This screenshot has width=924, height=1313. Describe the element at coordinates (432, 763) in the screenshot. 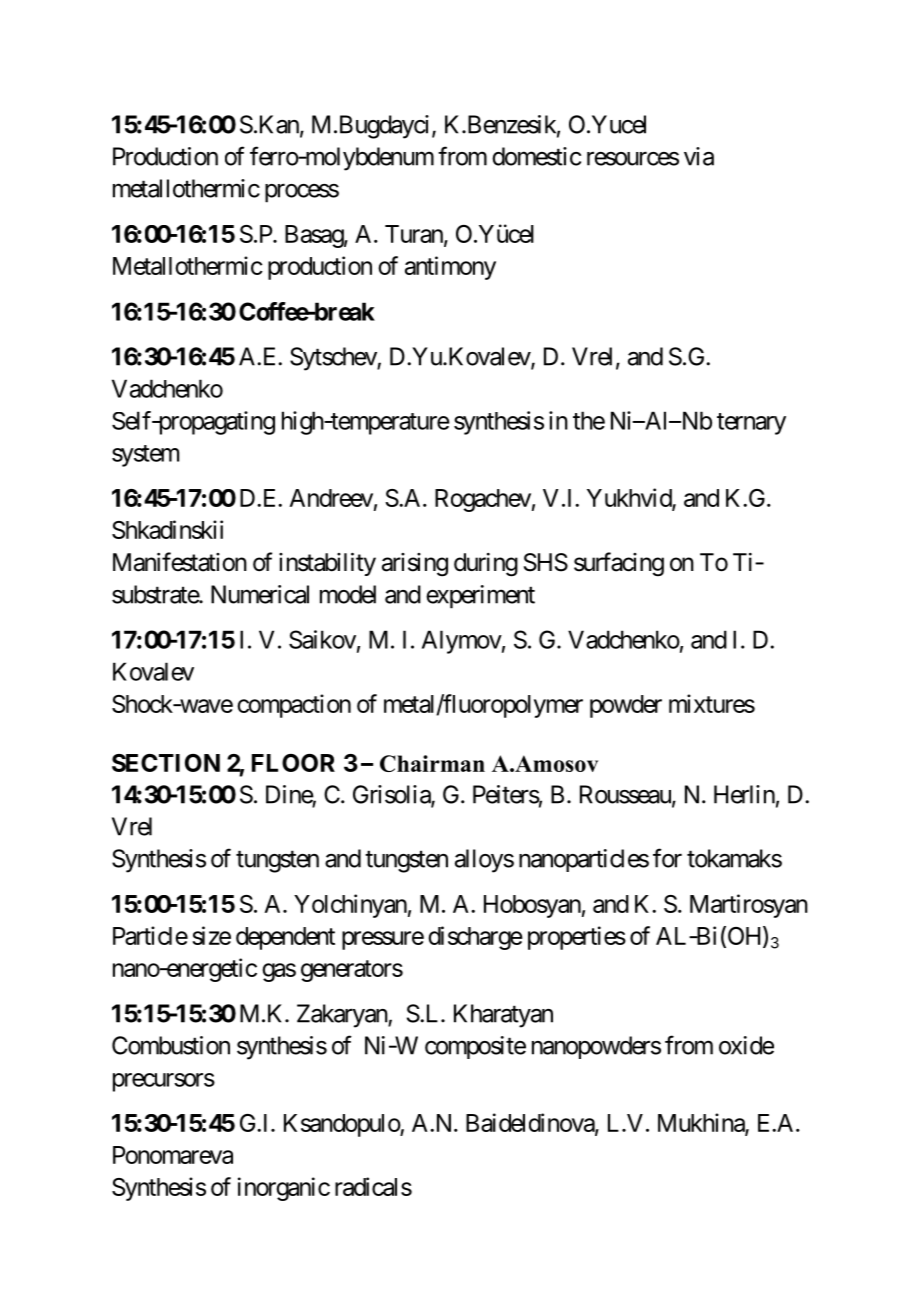

I see `Chairman` at that location.
